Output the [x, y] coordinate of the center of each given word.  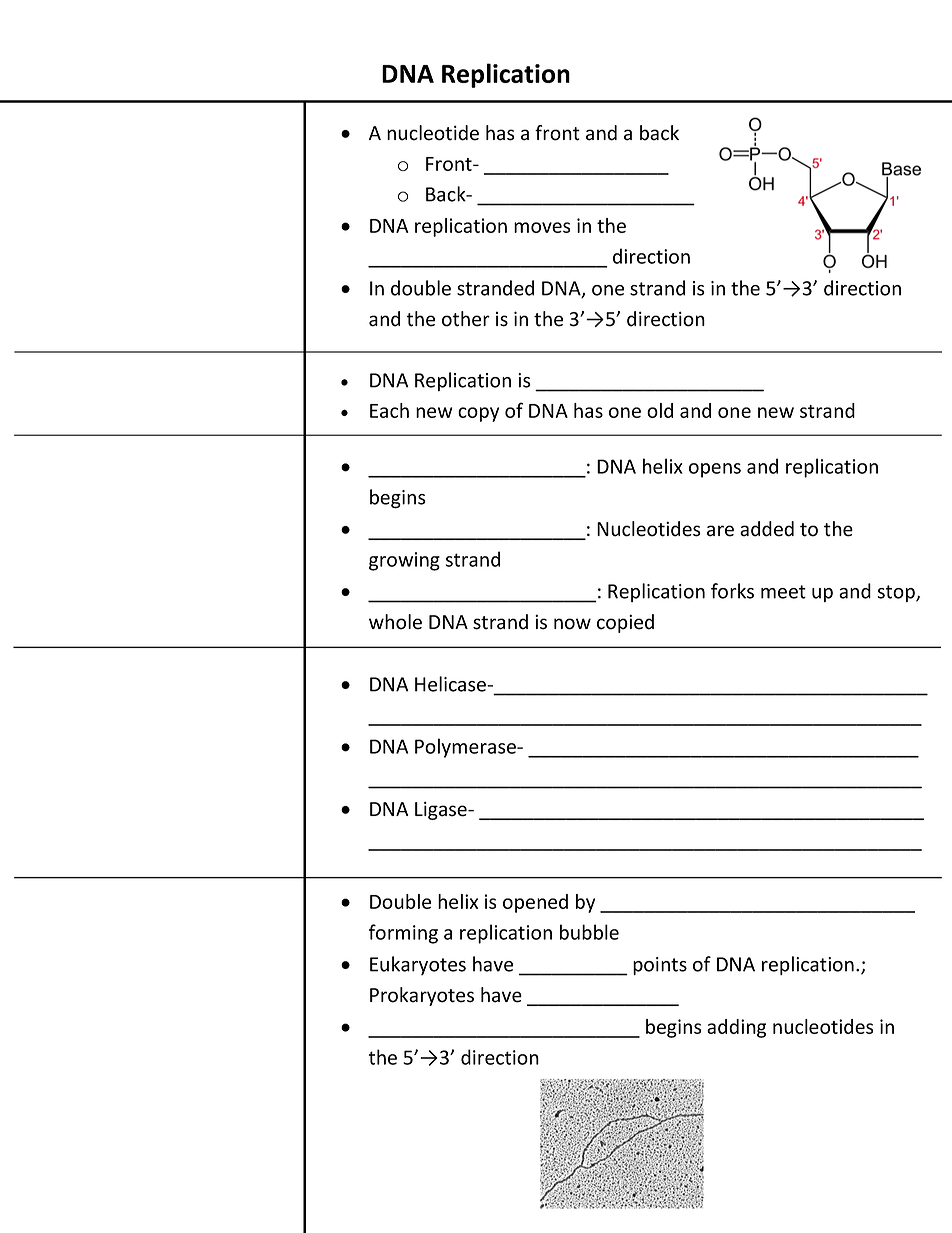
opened [535, 903]
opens [715, 470]
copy [478, 414]
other [466, 319]
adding [736, 1028]
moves [542, 227]
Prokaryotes [422, 996]
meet [783, 592]
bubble [589, 932]
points [660, 966]
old [660, 410]
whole [395, 622]
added [767, 529]
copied [625, 623]
